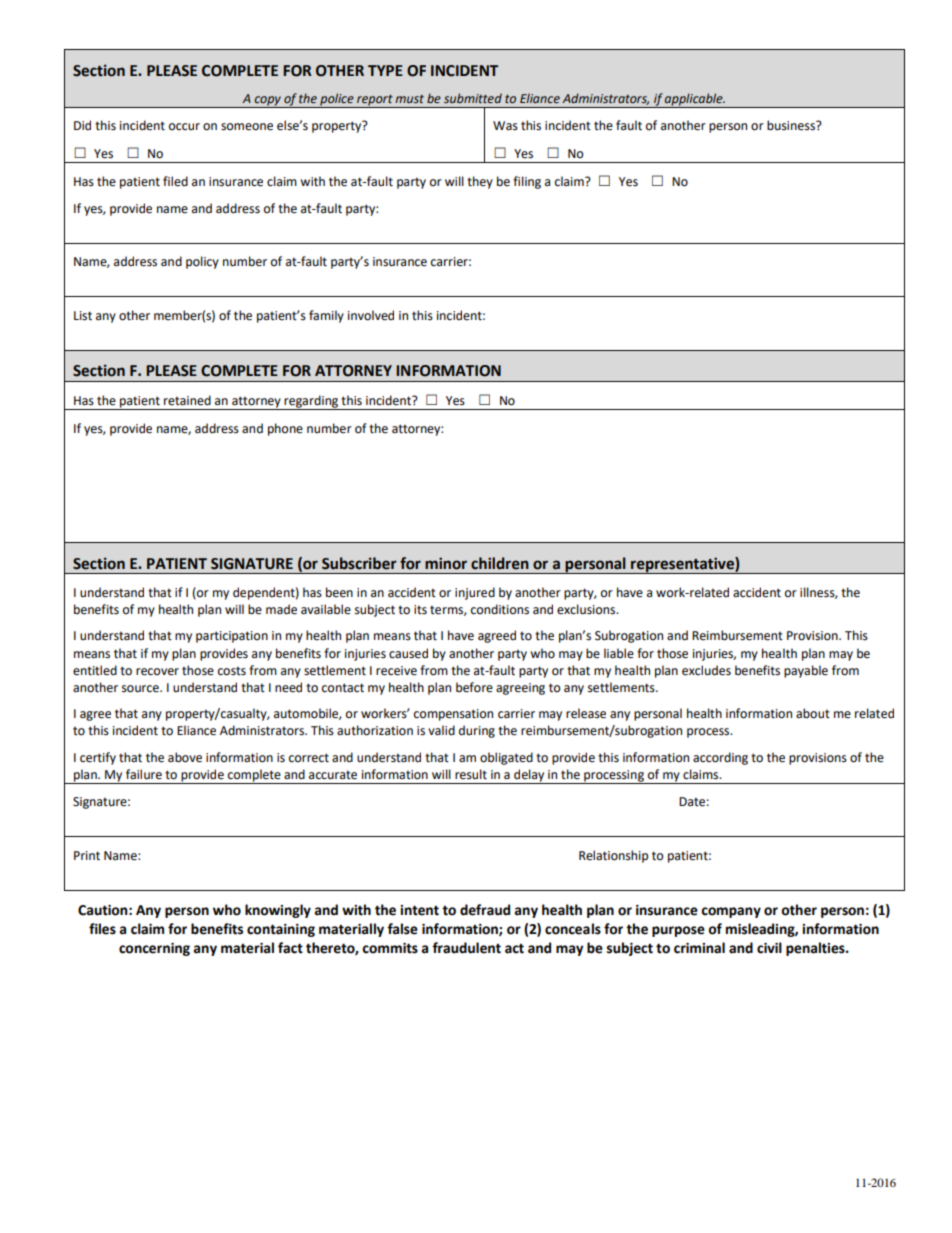 This screenshot has height=1233, width=952. I want to click on business, so click(792, 125).
